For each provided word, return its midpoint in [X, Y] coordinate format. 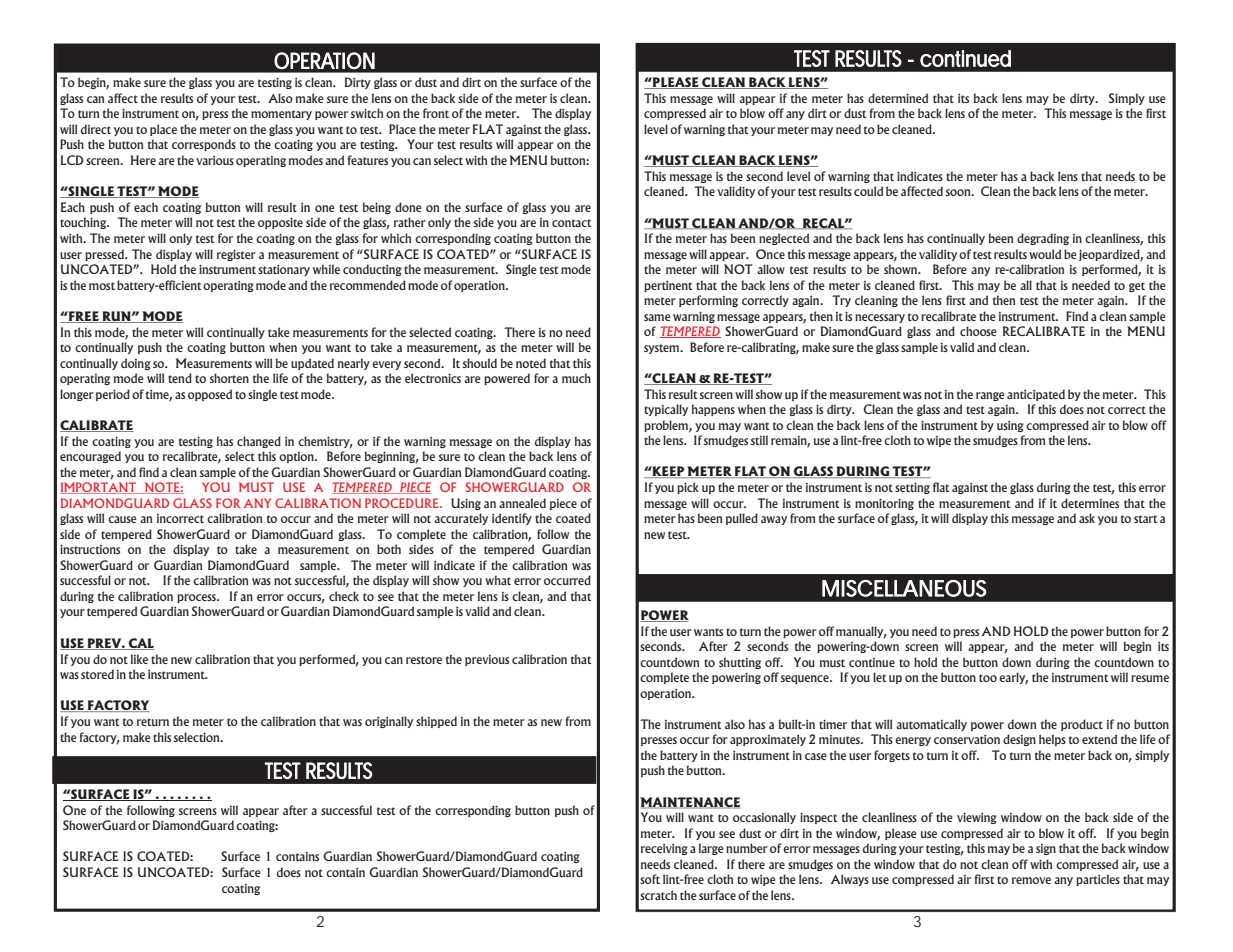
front [436, 113]
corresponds [204, 145]
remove [1031, 880]
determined [898, 98]
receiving [664, 849]
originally [389, 722]
